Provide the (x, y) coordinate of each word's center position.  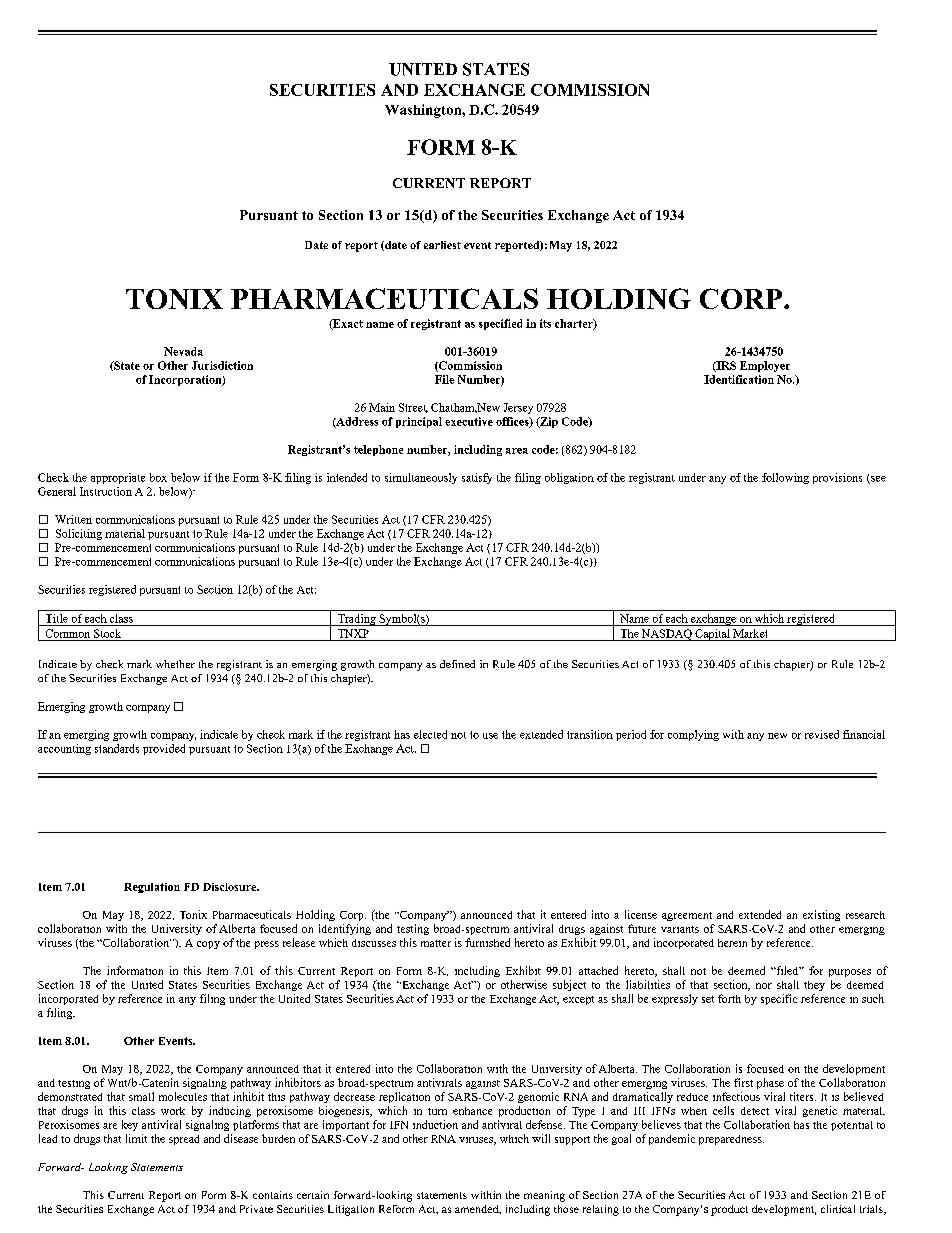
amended (478, 1209)
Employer (765, 366)
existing (821, 915)
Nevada (183, 351)
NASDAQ (667, 635)
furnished (487, 942)
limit (136, 1138)
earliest (442, 245)
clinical (838, 1209)
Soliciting (79, 534)
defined (457, 664)
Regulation (152, 888)
